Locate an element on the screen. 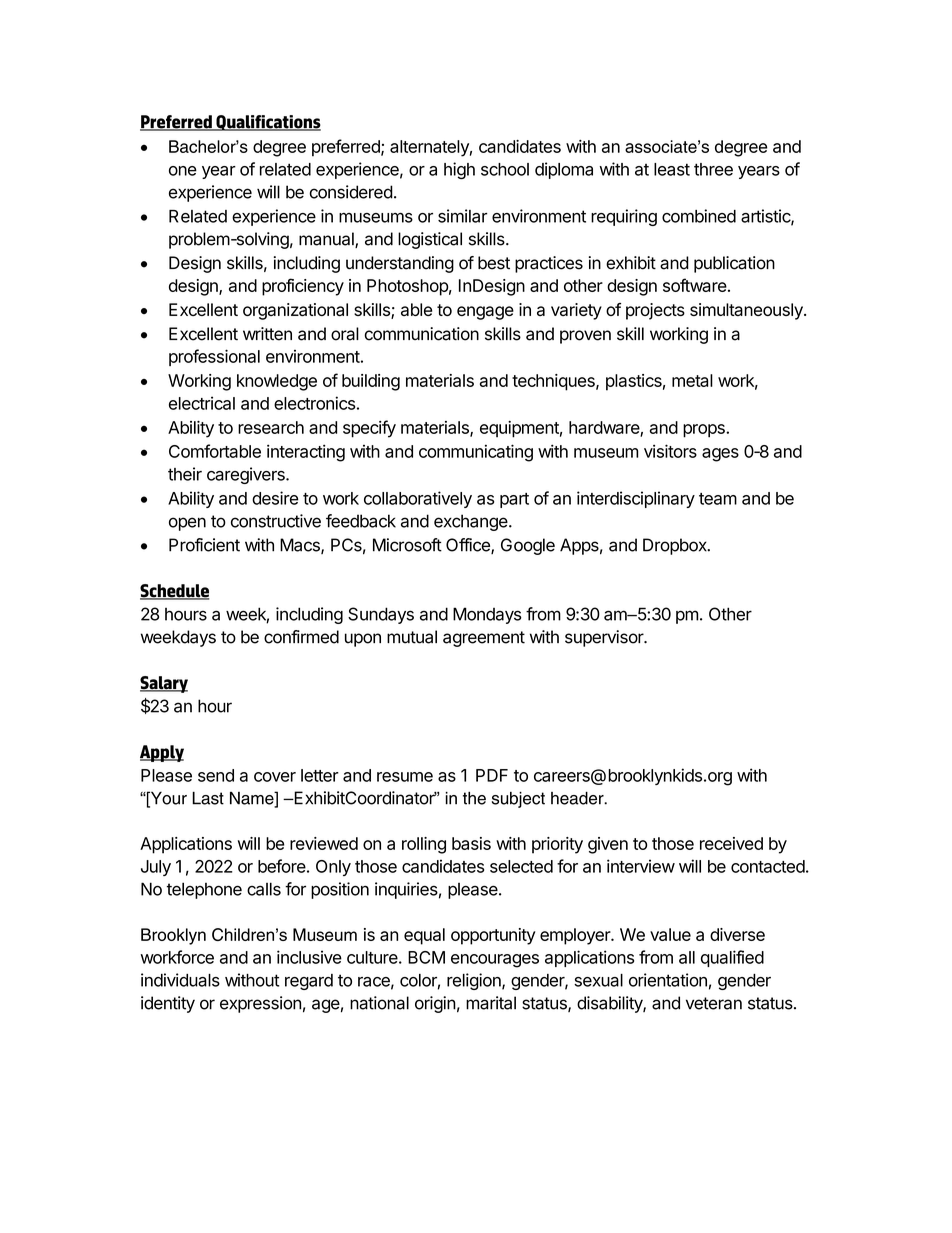 The image size is (952, 1233). research is located at coordinates (271, 427).
